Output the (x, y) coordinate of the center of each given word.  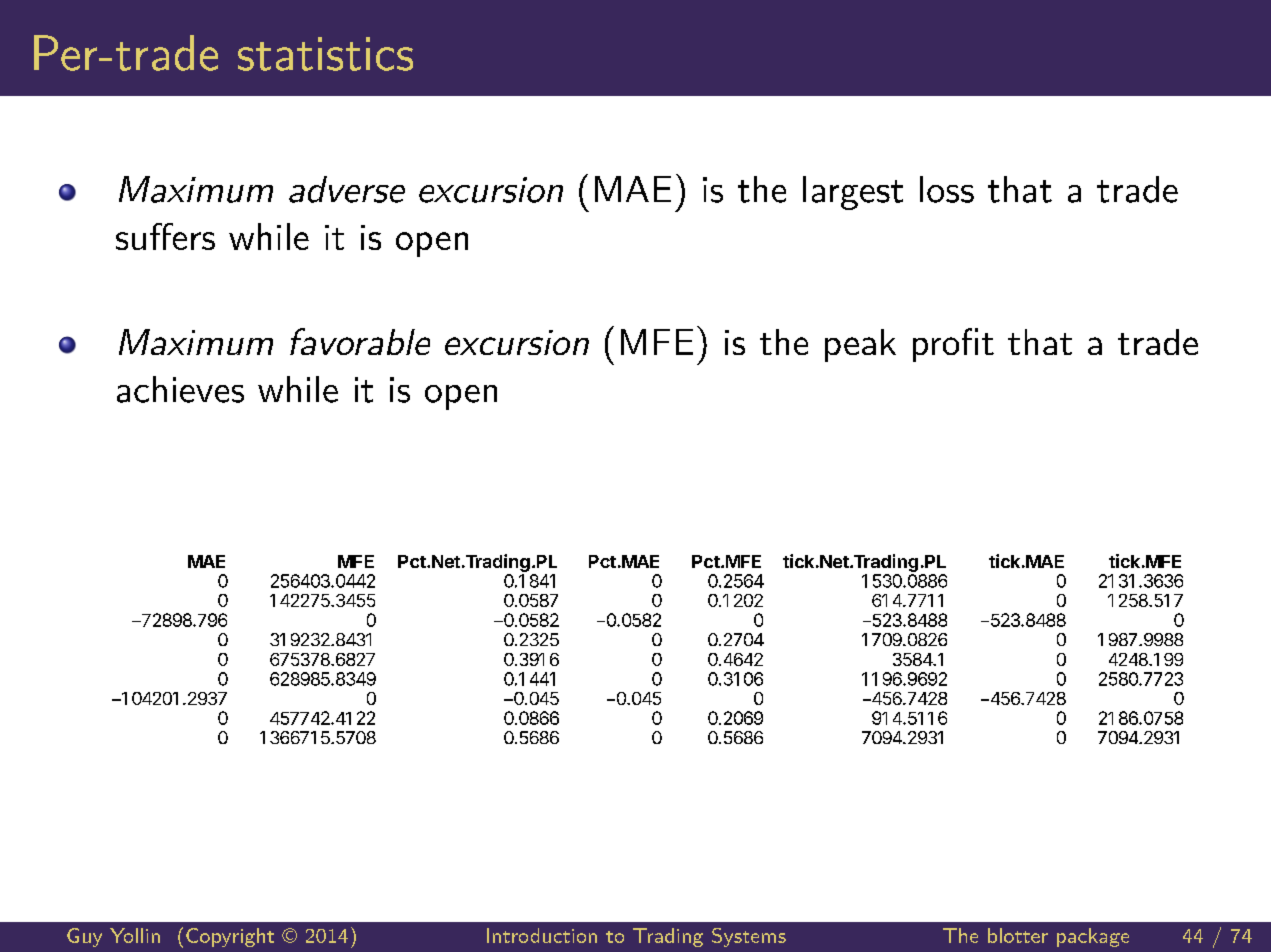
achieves (180, 389)
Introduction (542, 935)
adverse (347, 189)
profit (953, 345)
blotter (1018, 935)
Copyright (230, 937)
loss (947, 189)
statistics (325, 54)
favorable (360, 341)
